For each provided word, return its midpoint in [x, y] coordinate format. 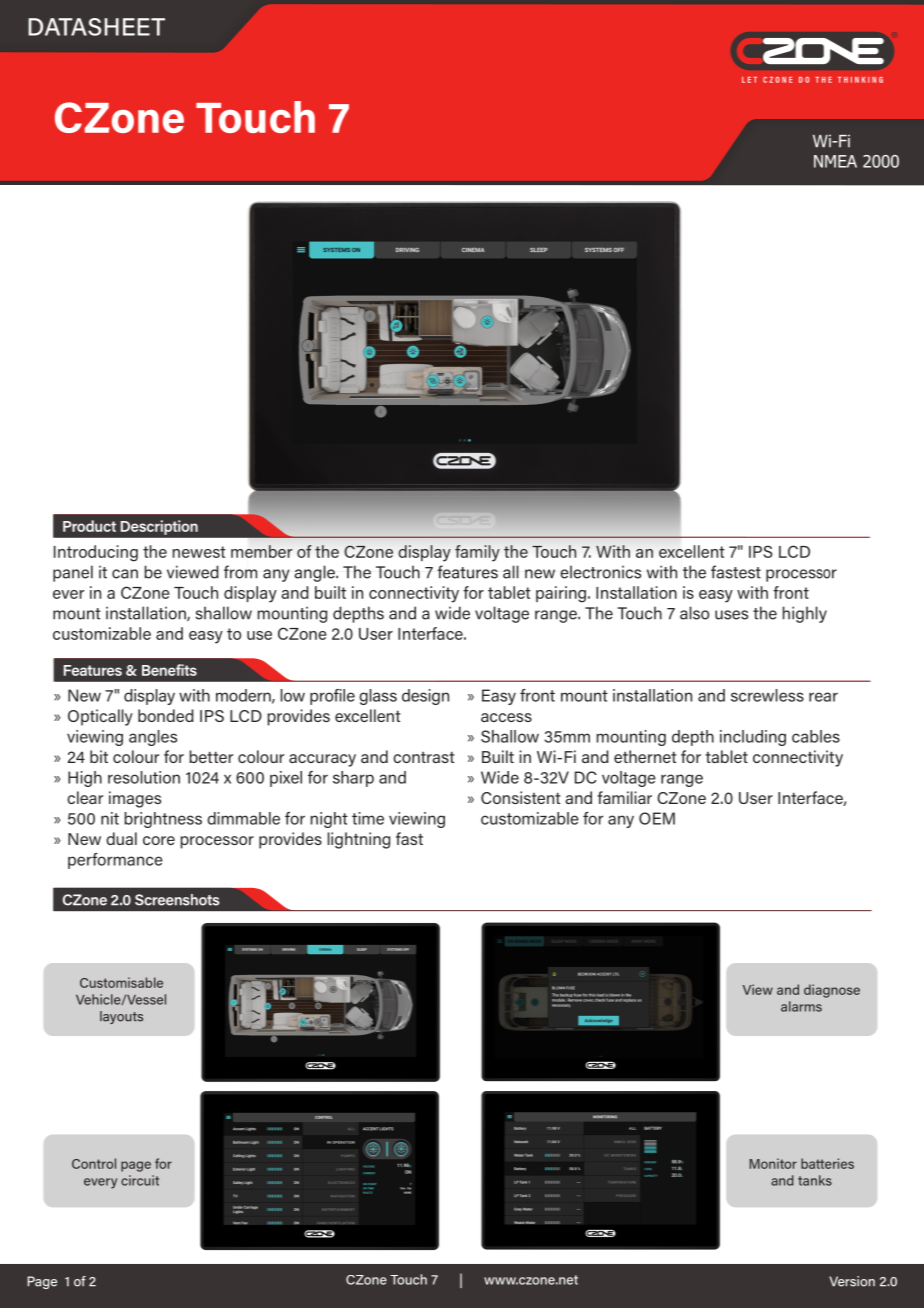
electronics [600, 572]
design [425, 697]
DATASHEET [96, 27]
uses [731, 615]
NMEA [835, 161]
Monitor [773, 1163]
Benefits [169, 670]
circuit [140, 1180]
